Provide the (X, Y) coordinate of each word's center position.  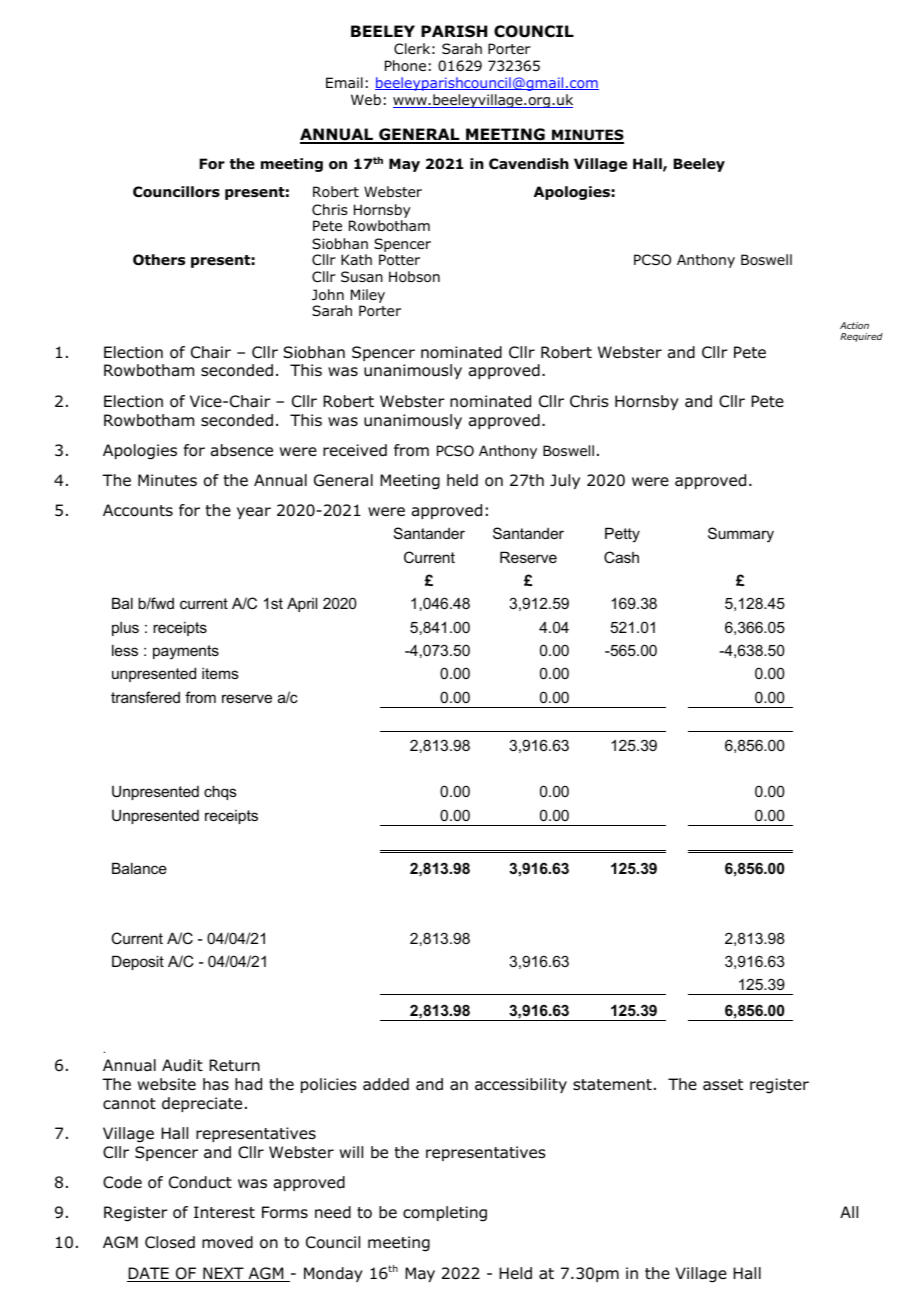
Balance (139, 868)
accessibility (521, 1085)
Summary (741, 535)
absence (242, 450)
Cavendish (529, 164)
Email (344, 82)
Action (854, 325)
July (565, 481)
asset (723, 1085)
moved (227, 1242)
